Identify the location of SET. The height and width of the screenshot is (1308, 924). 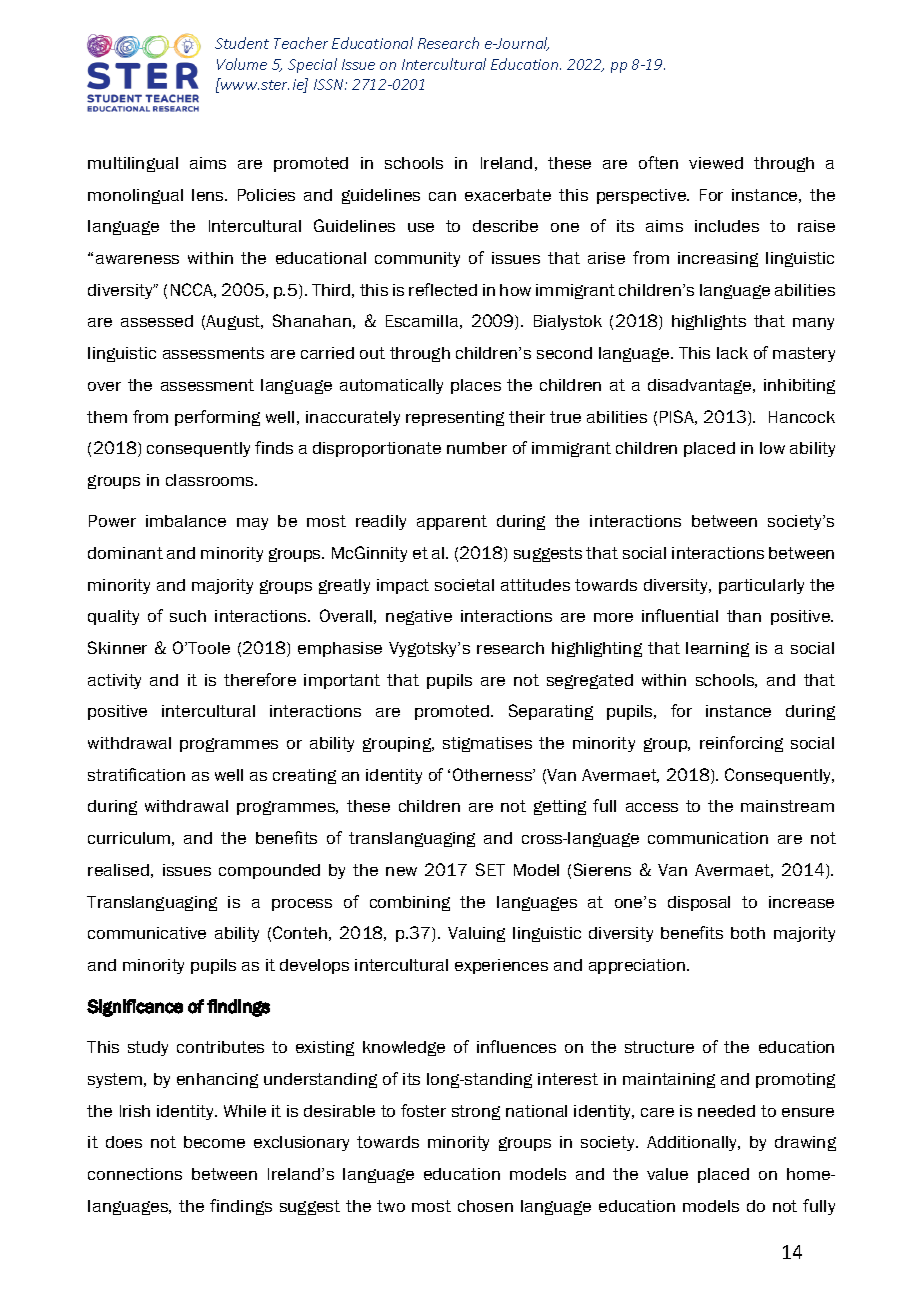
(490, 869).
